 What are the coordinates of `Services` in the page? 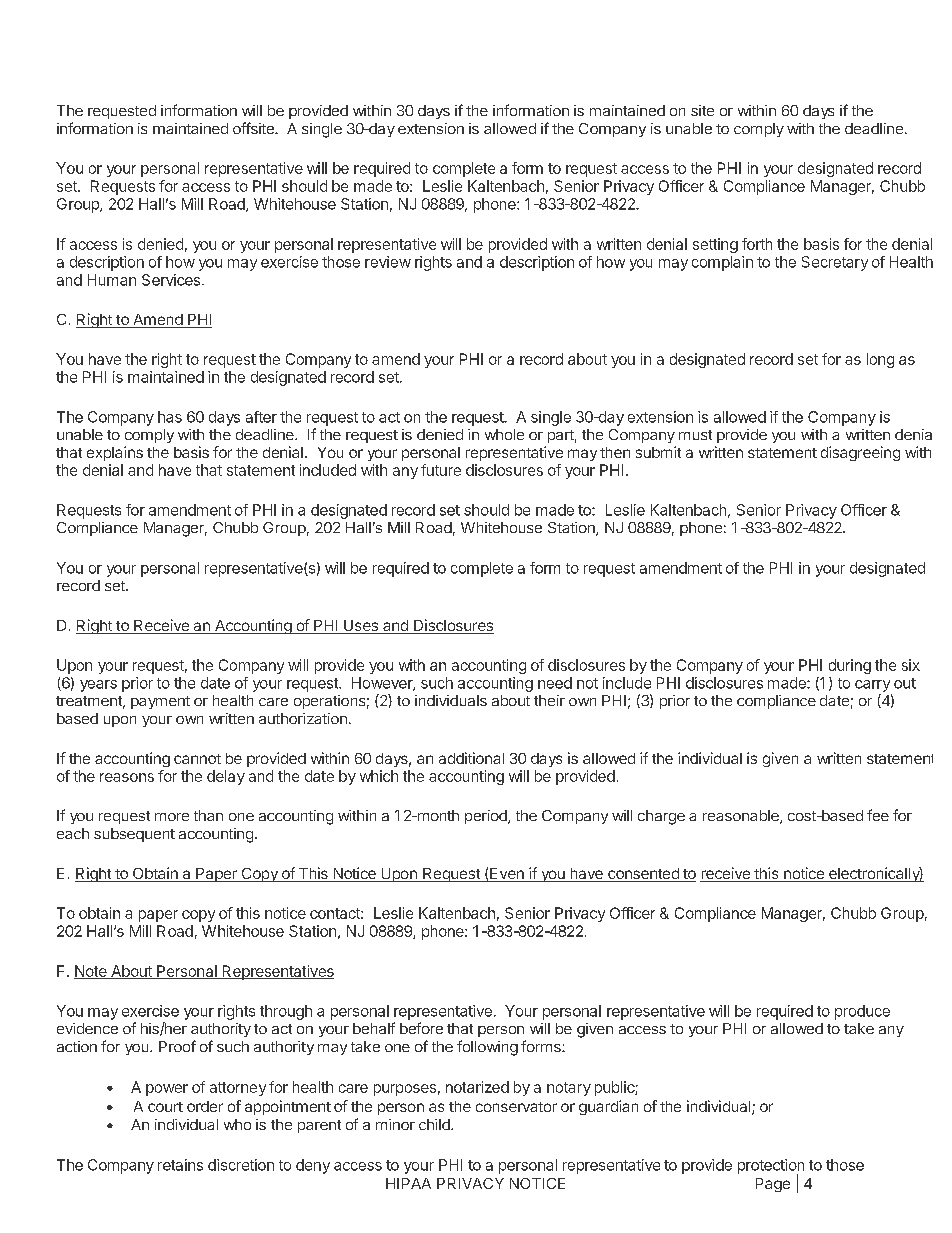 It's located at (171, 280).
